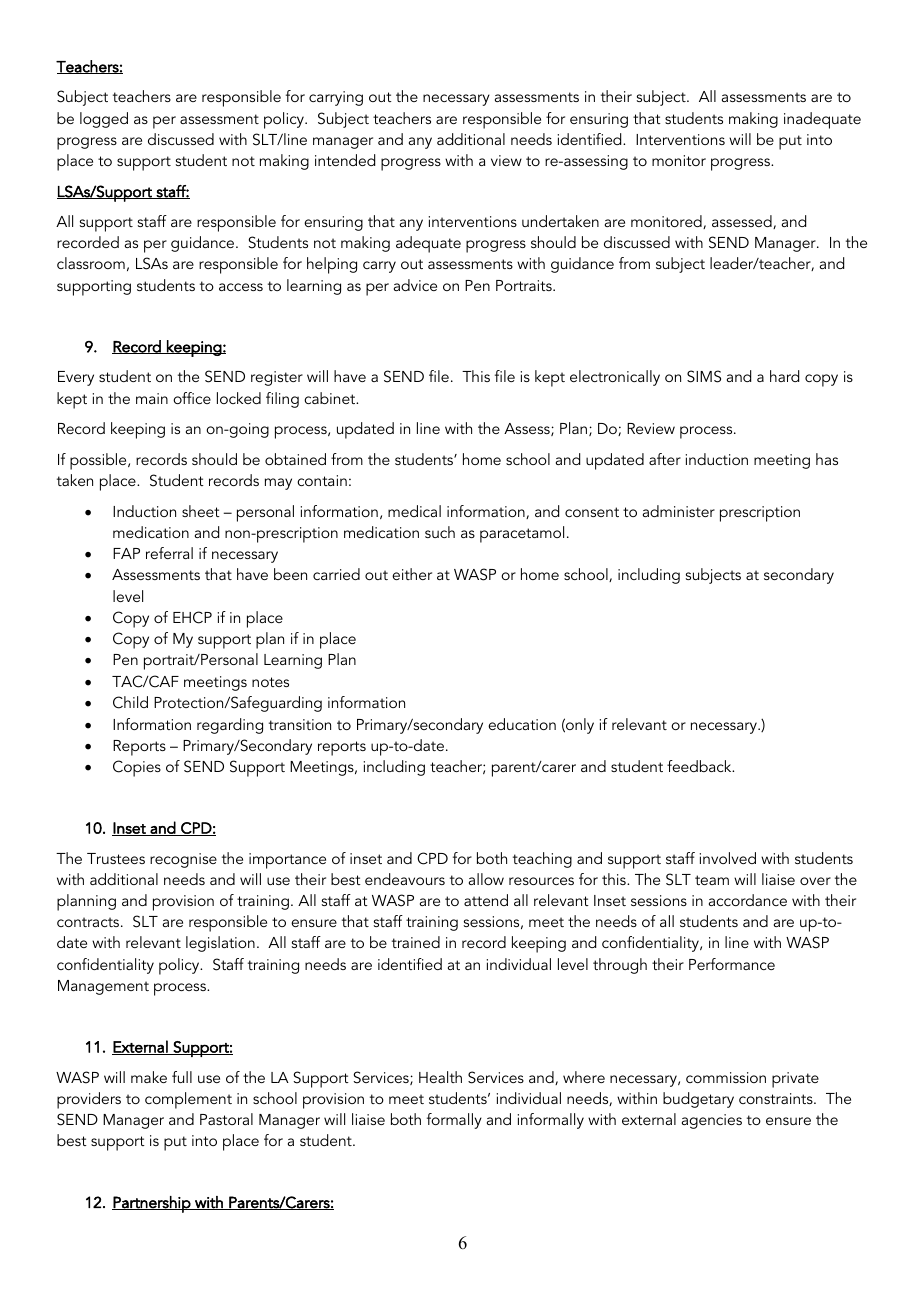 Image resolution: width=924 pixels, height=1308 pixels. Describe the element at coordinates (700, 766) in the screenshot. I see `feedback` at that location.
